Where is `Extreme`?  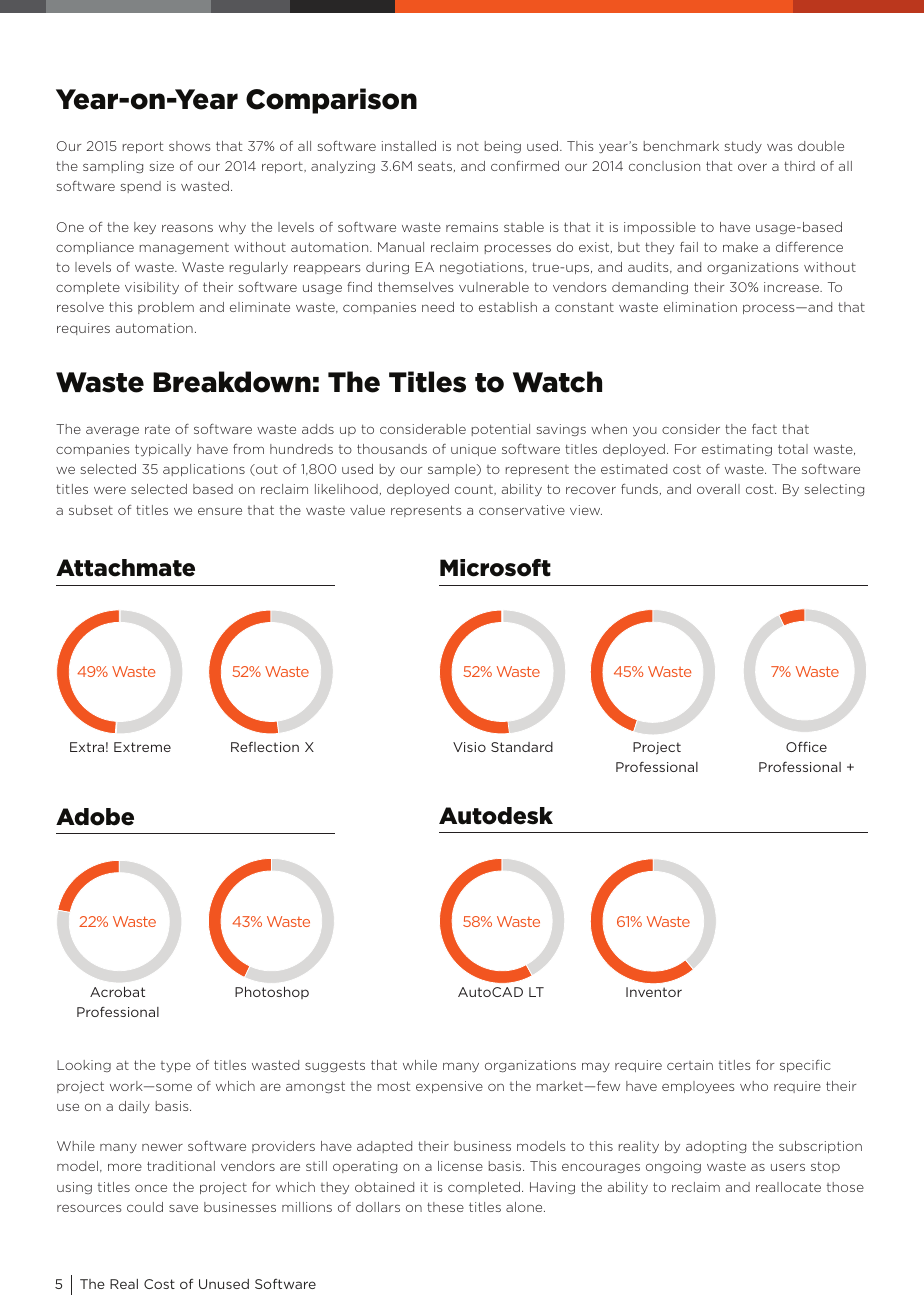
Extreme is located at coordinates (142, 747).
